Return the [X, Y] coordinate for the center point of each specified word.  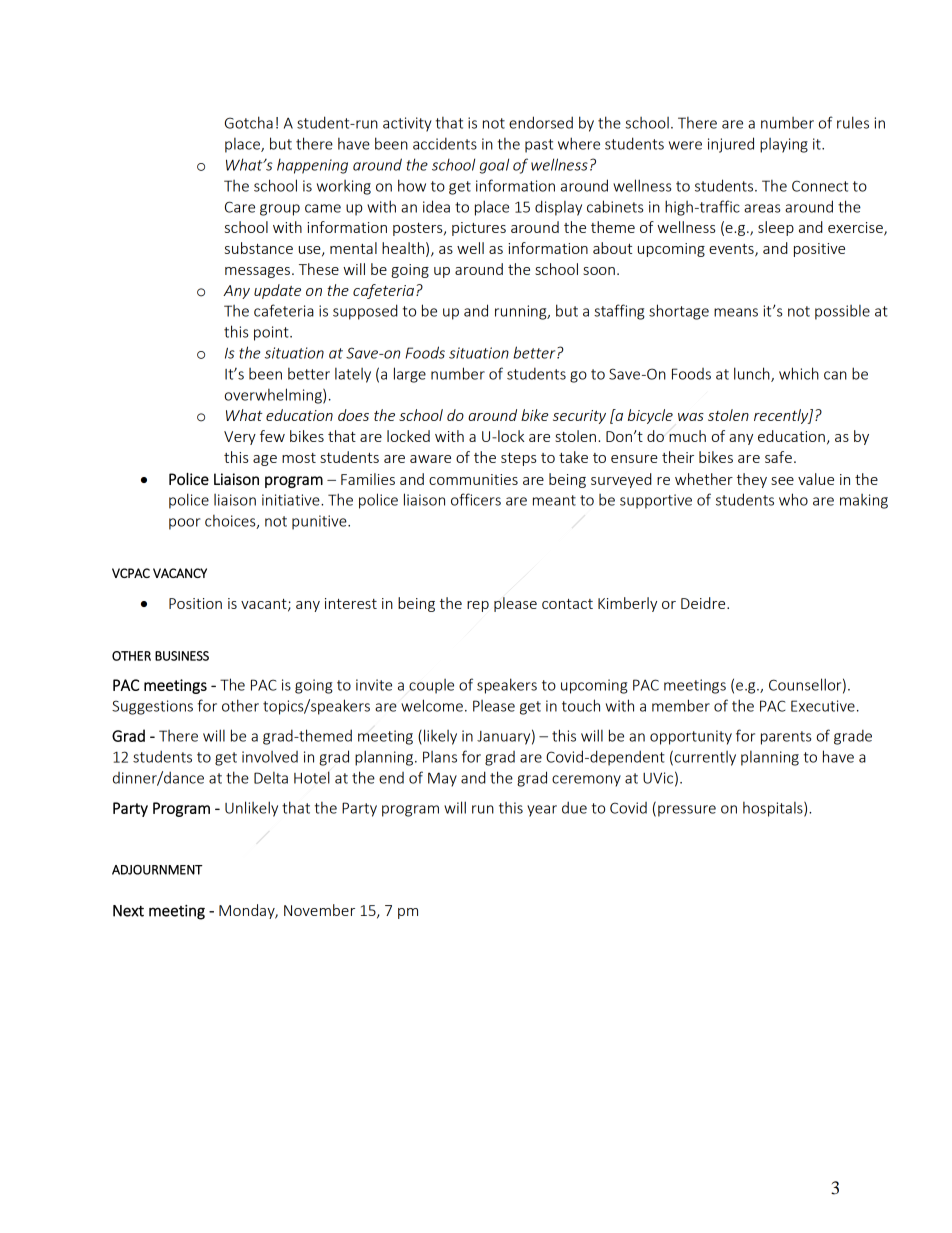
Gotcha [249, 122]
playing [784, 145]
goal [494, 166]
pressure [687, 811]
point [272, 333]
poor [184, 524]
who [793, 499]
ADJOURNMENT [157, 870]
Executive [823, 706]
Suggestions [152, 707]
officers [476, 499]
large [410, 375]
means [736, 312]
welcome [432, 705]
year [542, 811]
